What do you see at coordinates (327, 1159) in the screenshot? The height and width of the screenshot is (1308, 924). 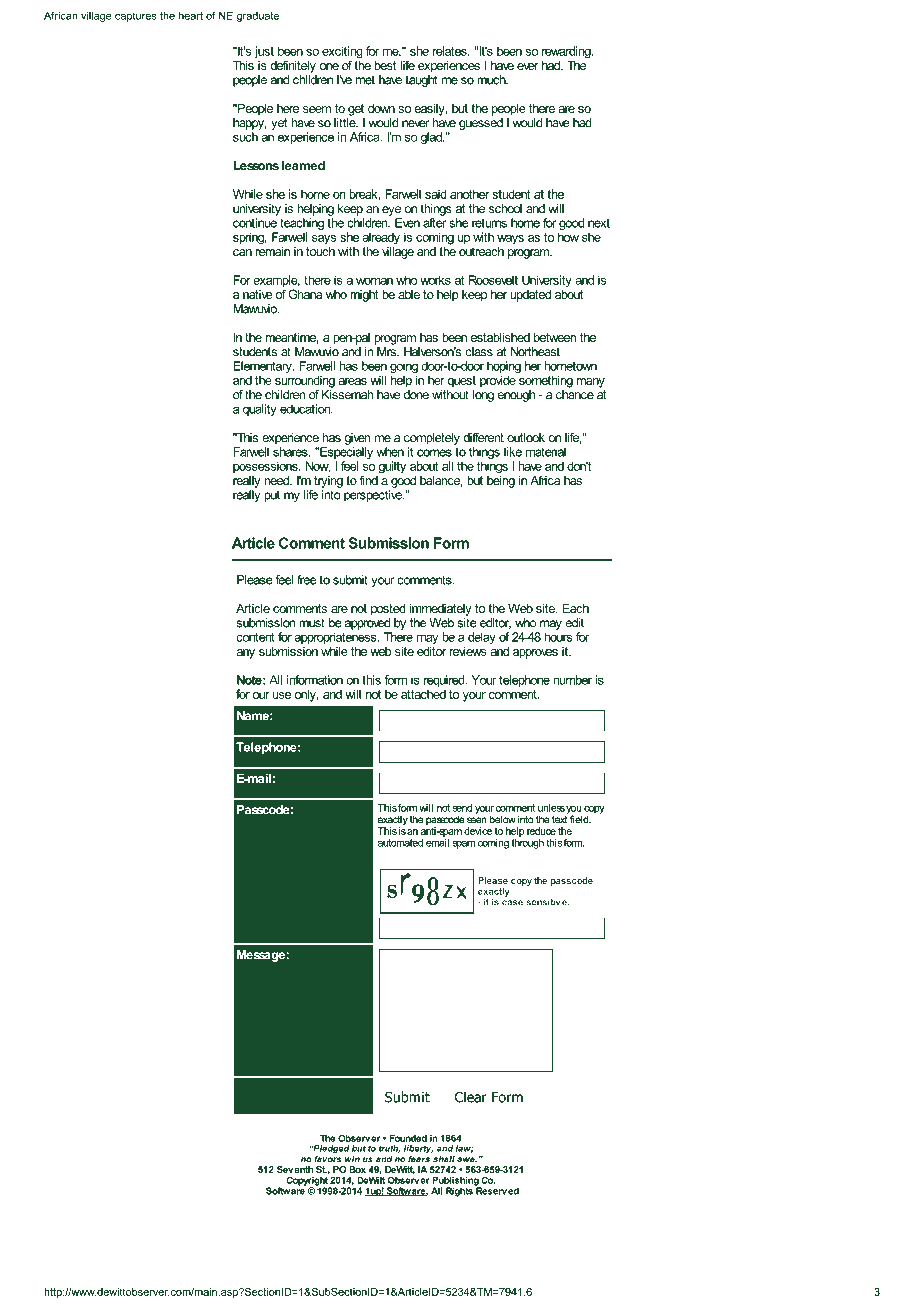 I see `favors` at bounding box center [327, 1159].
